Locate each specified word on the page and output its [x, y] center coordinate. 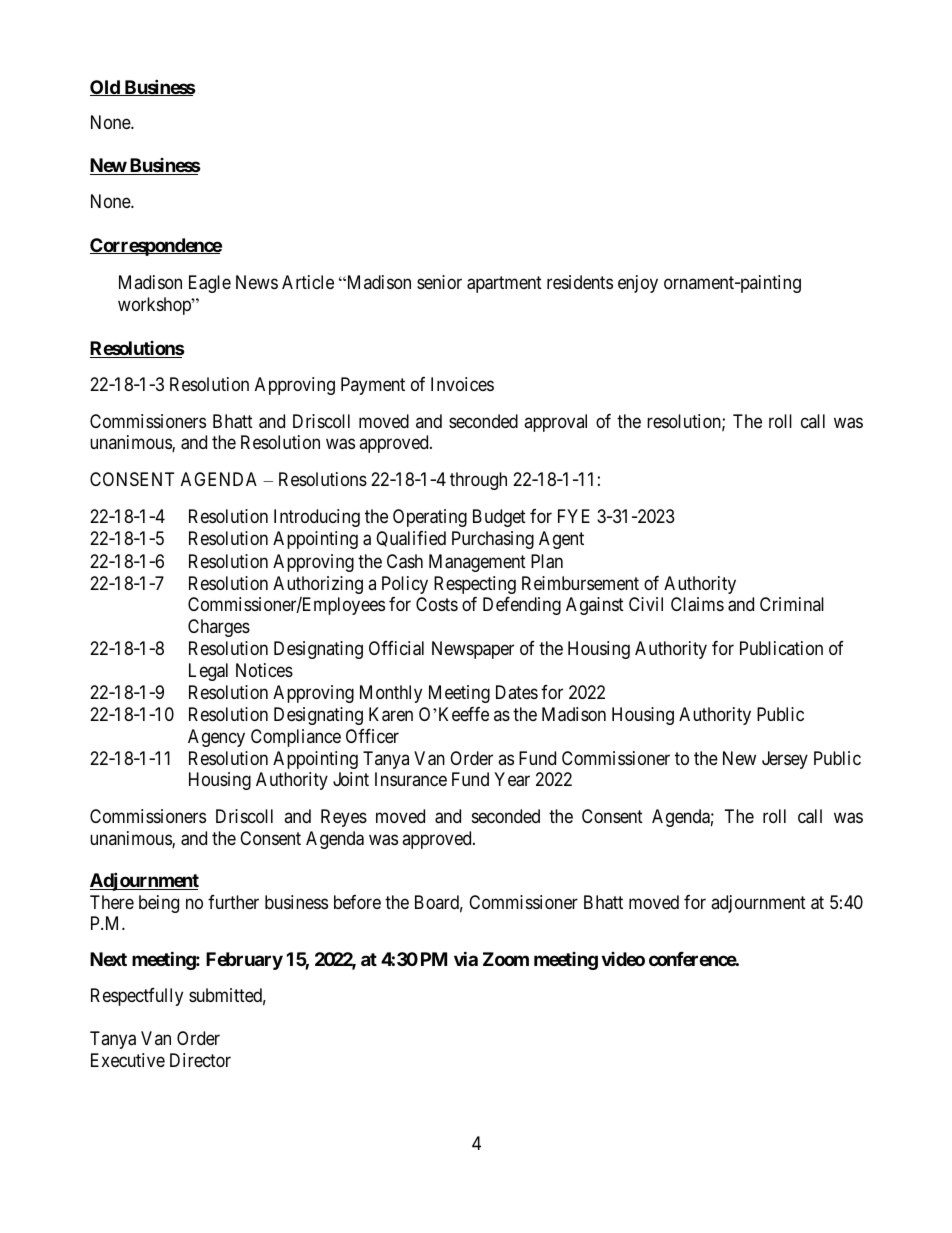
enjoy [638, 284]
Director [200, 1060]
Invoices [462, 384]
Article [308, 282]
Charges [219, 628]
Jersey [785, 760]
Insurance [411, 779]
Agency [216, 738]
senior [439, 282]
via [466, 958]
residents [580, 282]
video [623, 959]
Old [106, 88]
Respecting [475, 585]
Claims [697, 604]
